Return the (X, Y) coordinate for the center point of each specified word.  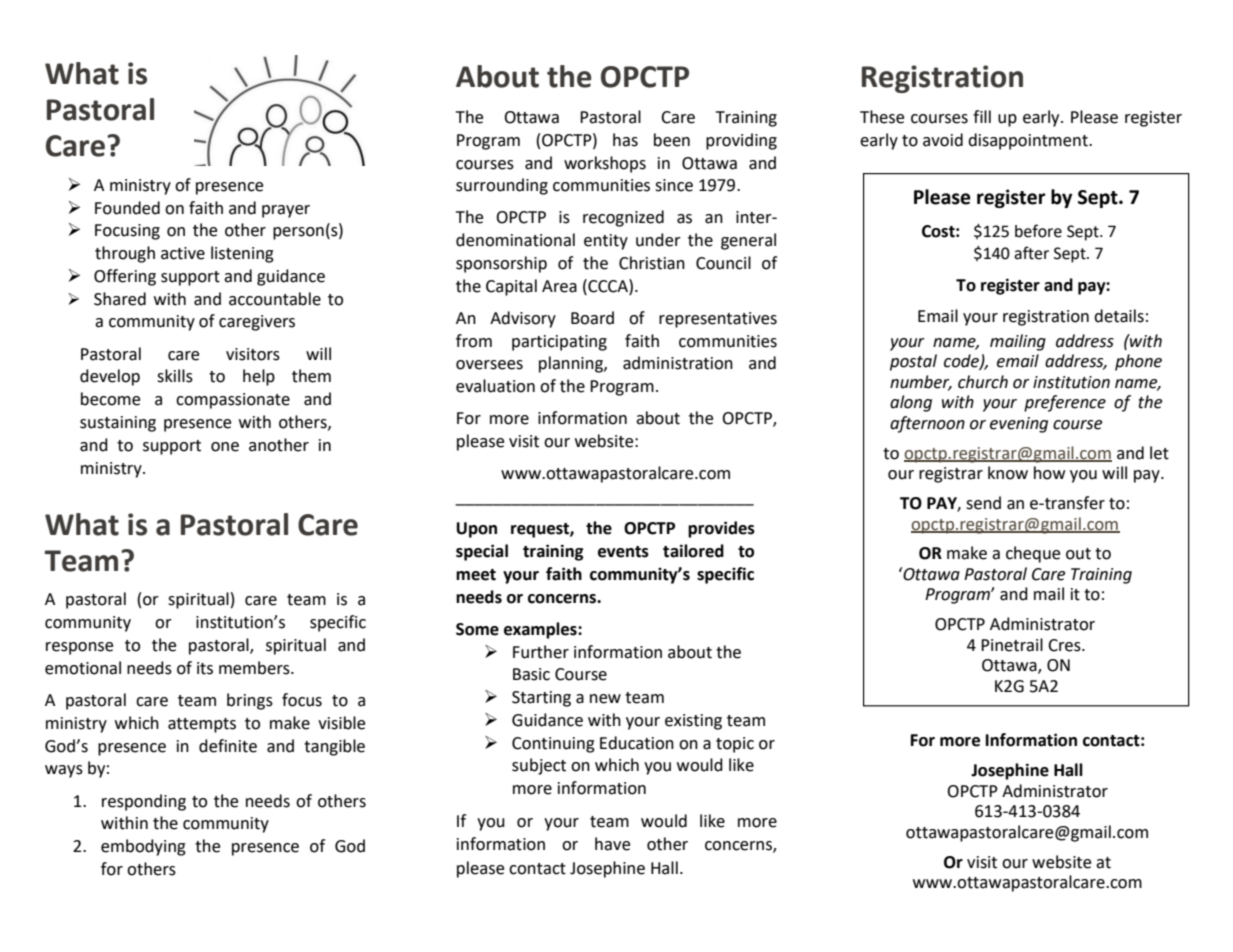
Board (592, 318)
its (205, 668)
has (625, 140)
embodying (143, 847)
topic (735, 745)
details (1119, 316)
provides (721, 529)
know (1008, 473)
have (612, 844)
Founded (127, 208)
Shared (120, 299)
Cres (1065, 645)
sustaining (118, 424)
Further (541, 652)
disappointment (1029, 141)
